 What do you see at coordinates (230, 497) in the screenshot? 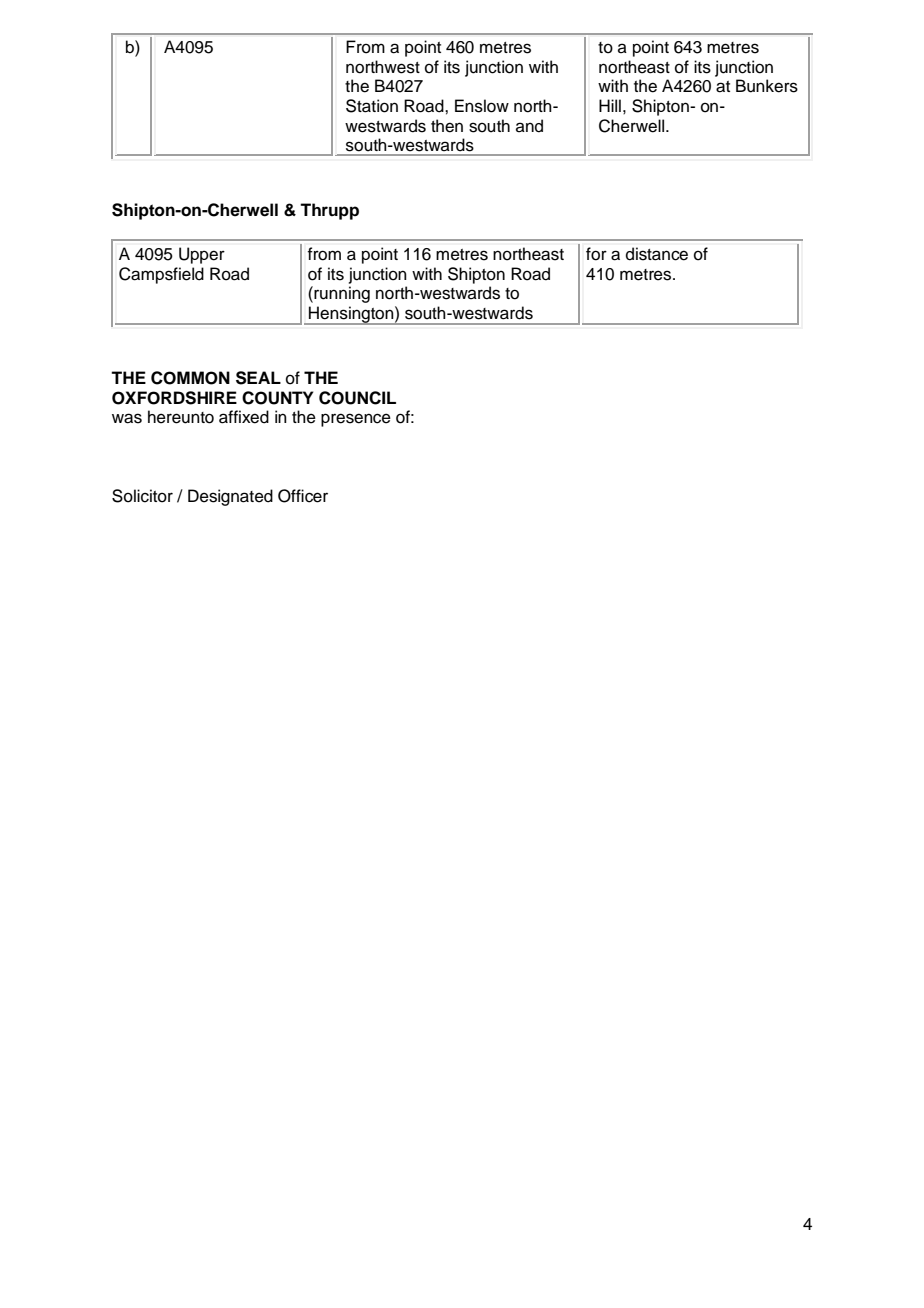
I see `Designated` at bounding box center [230, 497].
